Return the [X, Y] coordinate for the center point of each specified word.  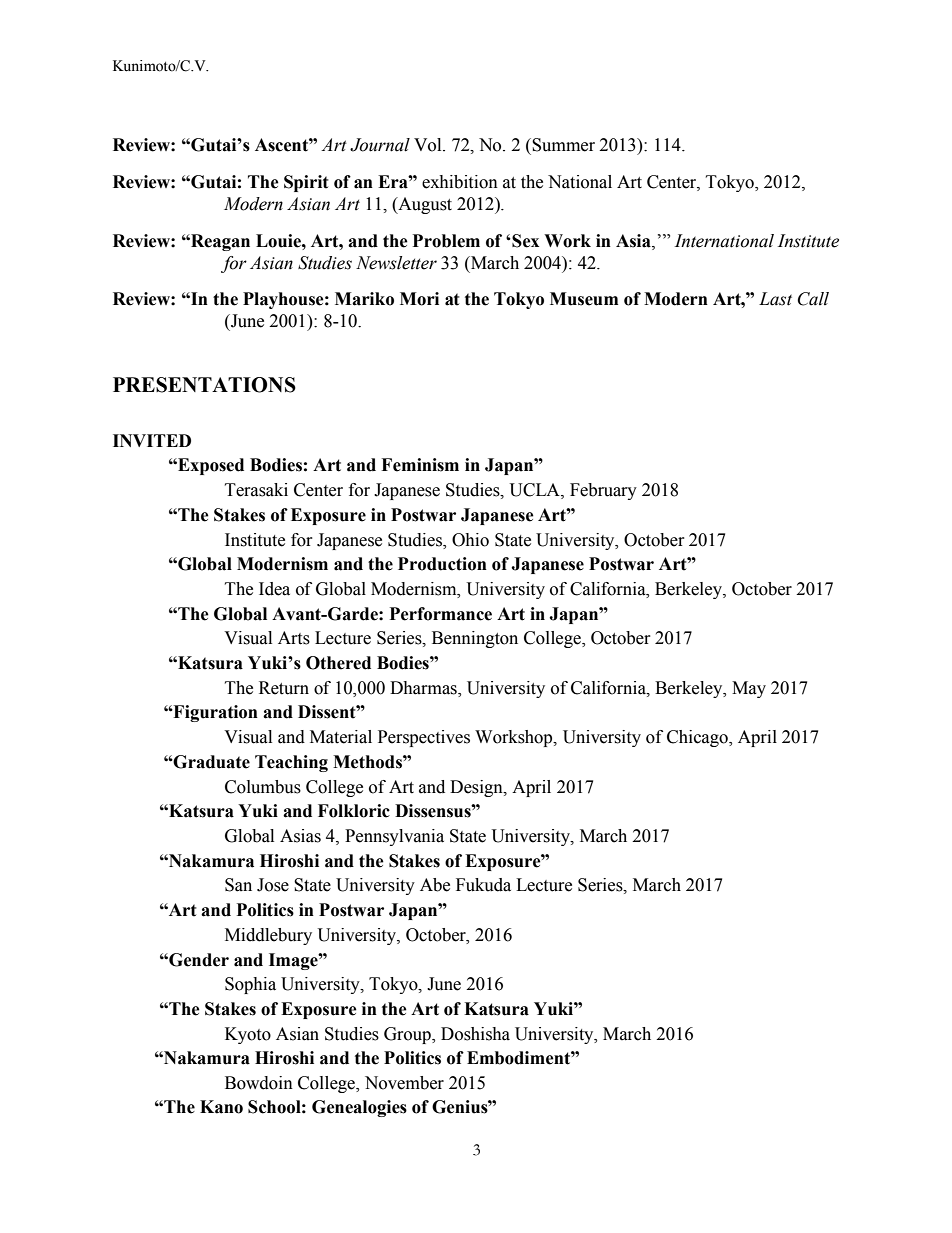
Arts [294, 638]
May [749, 689]
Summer [562, 145]
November [404, 1083]
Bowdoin [259, 1083]
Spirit [306, 183]
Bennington [475, 639]
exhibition [460, 182]
